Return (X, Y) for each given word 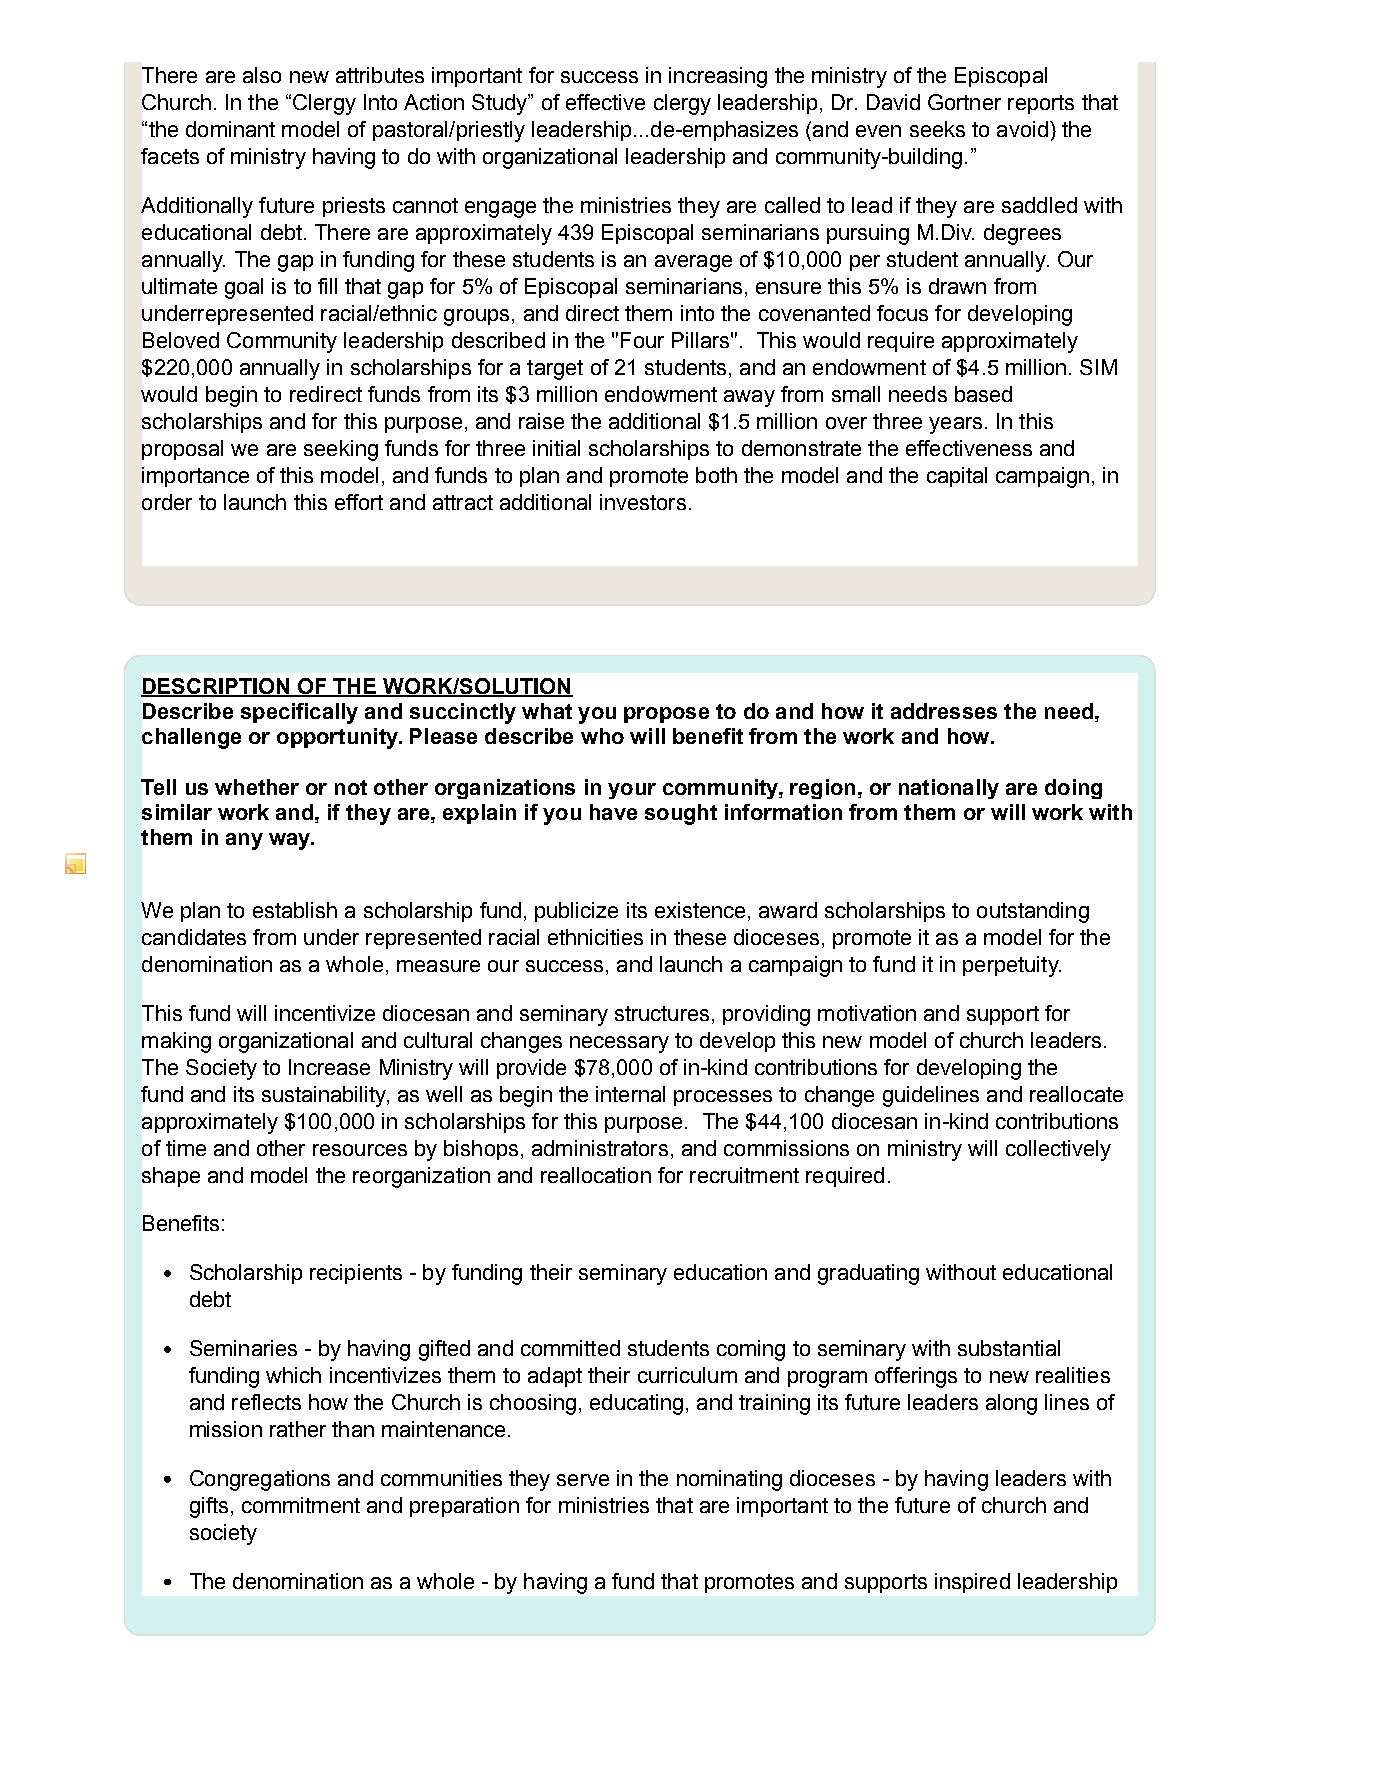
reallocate (1076, 1094)
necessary (619, 1044)
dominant (230, 129)
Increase (329, 1067)
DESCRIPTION (216, 687)
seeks (937, 129)
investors (643, 502)
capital (957, 477)
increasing (718, 77)
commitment (301, 1505)
